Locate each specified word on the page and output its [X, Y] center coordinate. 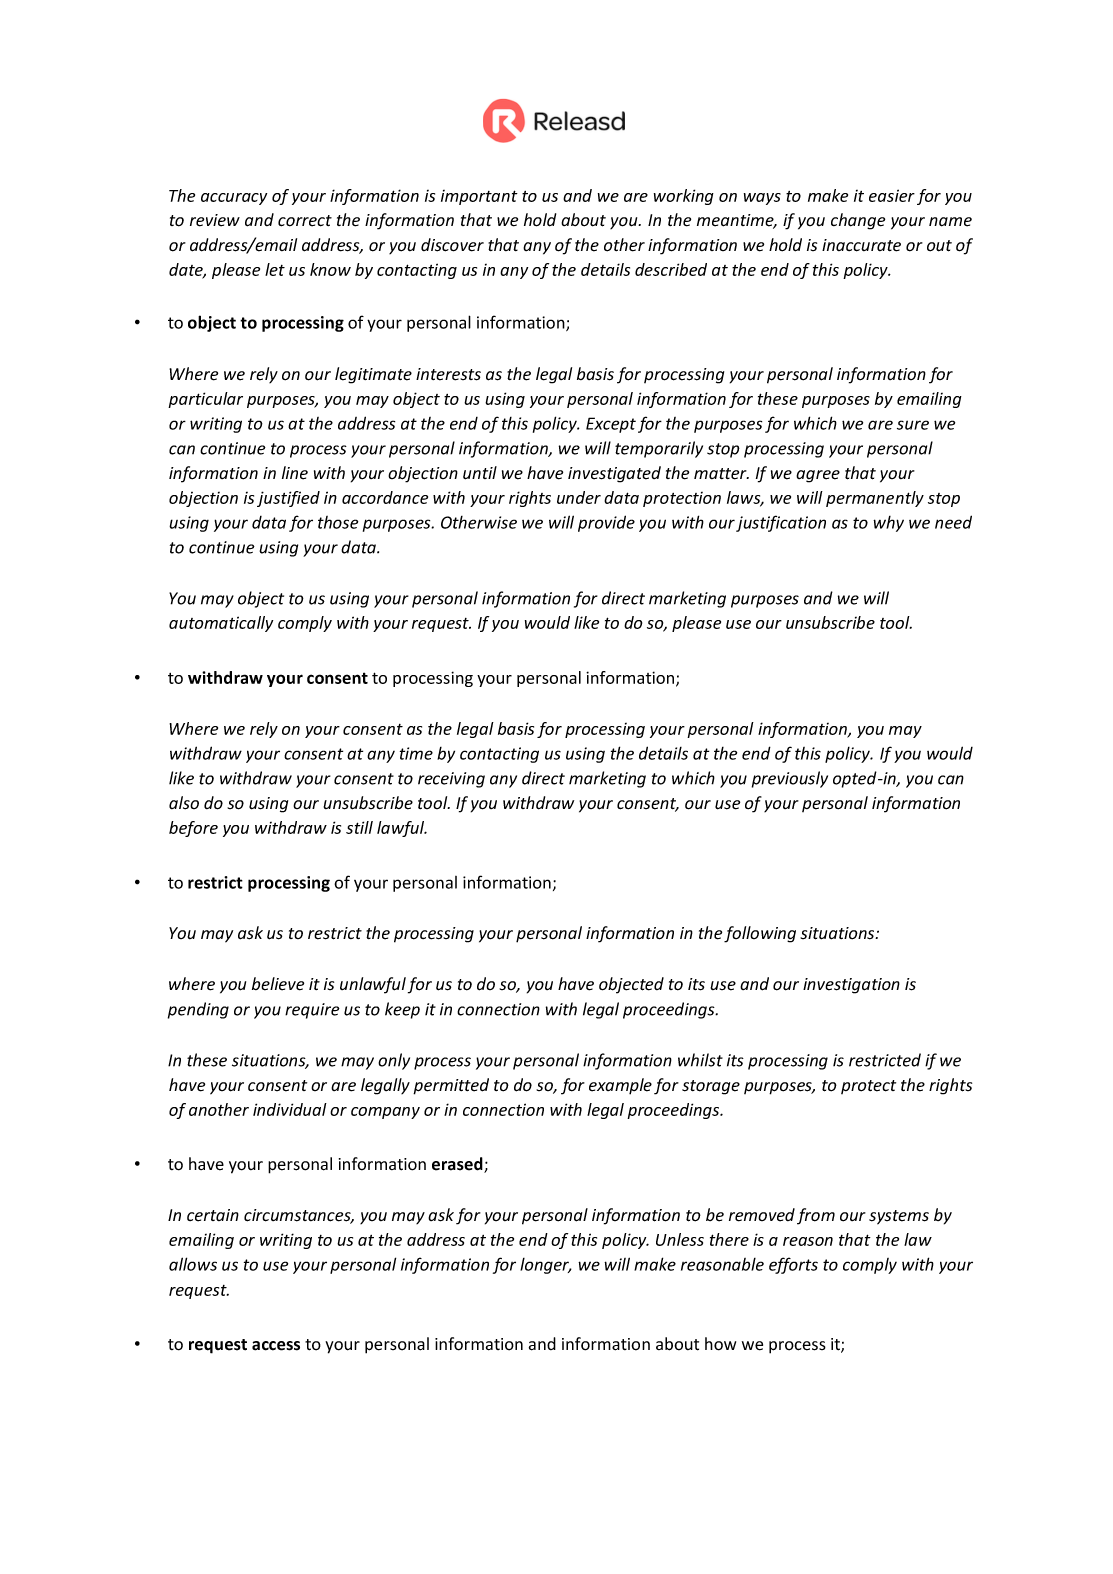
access [276, 1346]
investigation [851, 986]
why [888, 524]
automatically [221, 624]
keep [402, 1010]
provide [606, 523]
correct [305, 221]
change [858, 221]
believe [278, 984]
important [479, 197]
